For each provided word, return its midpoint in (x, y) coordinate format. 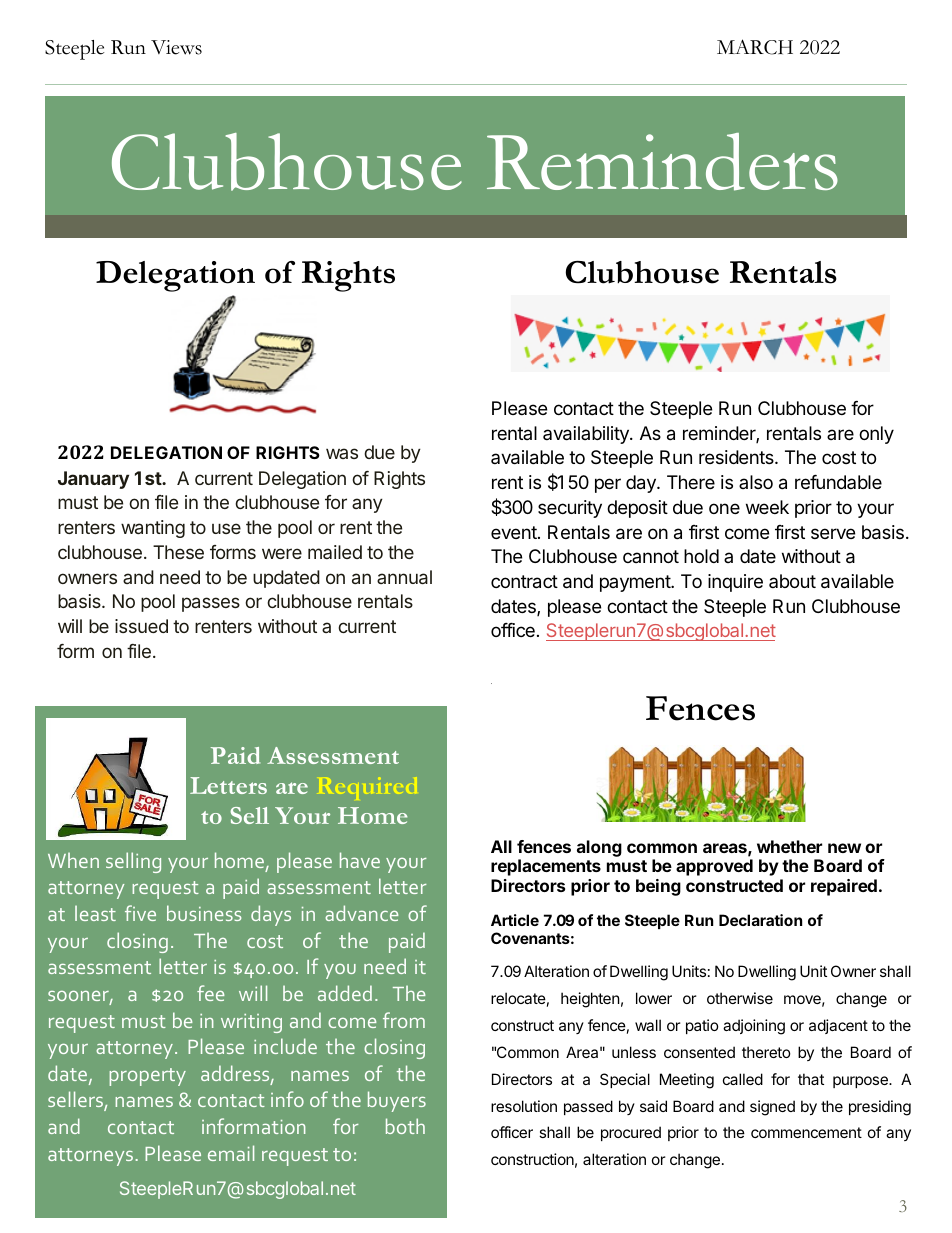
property (147, 1077)
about (792, 581)
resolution (524, 1106)
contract (524, 582)
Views (176, 47)
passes (211, 604)
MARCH (755, 47)
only (876, 435)
